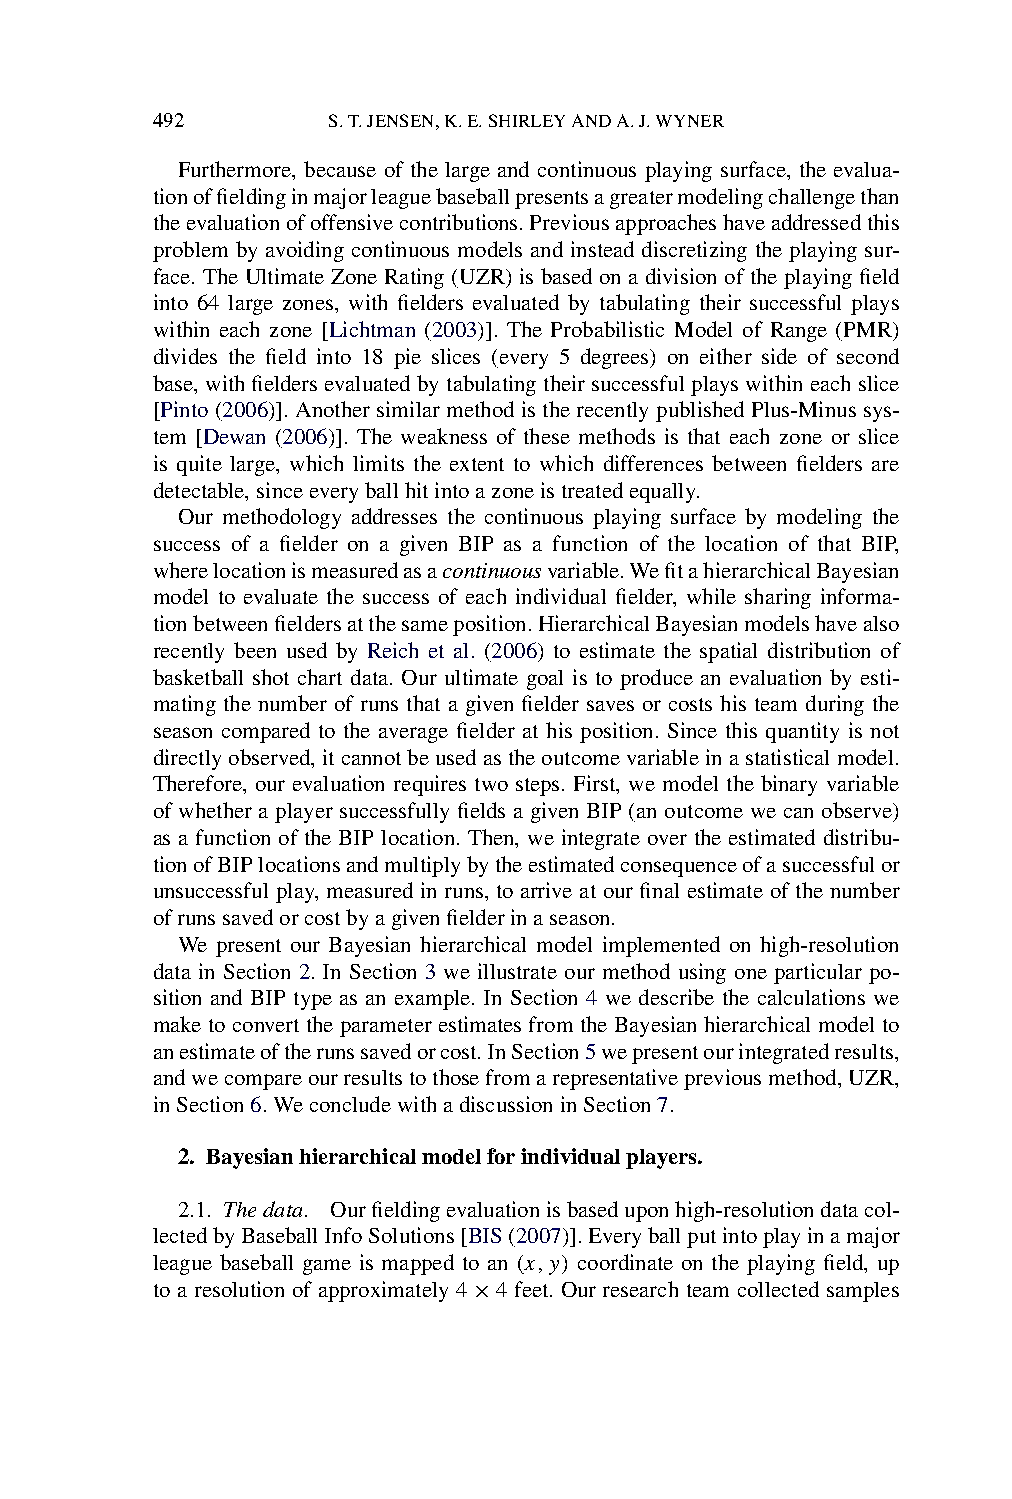 The height and width of the screenshot is (1499, 1012). Describe the element at coordinates (812, 198) in the screenshot. I see `challenge` at that location.
